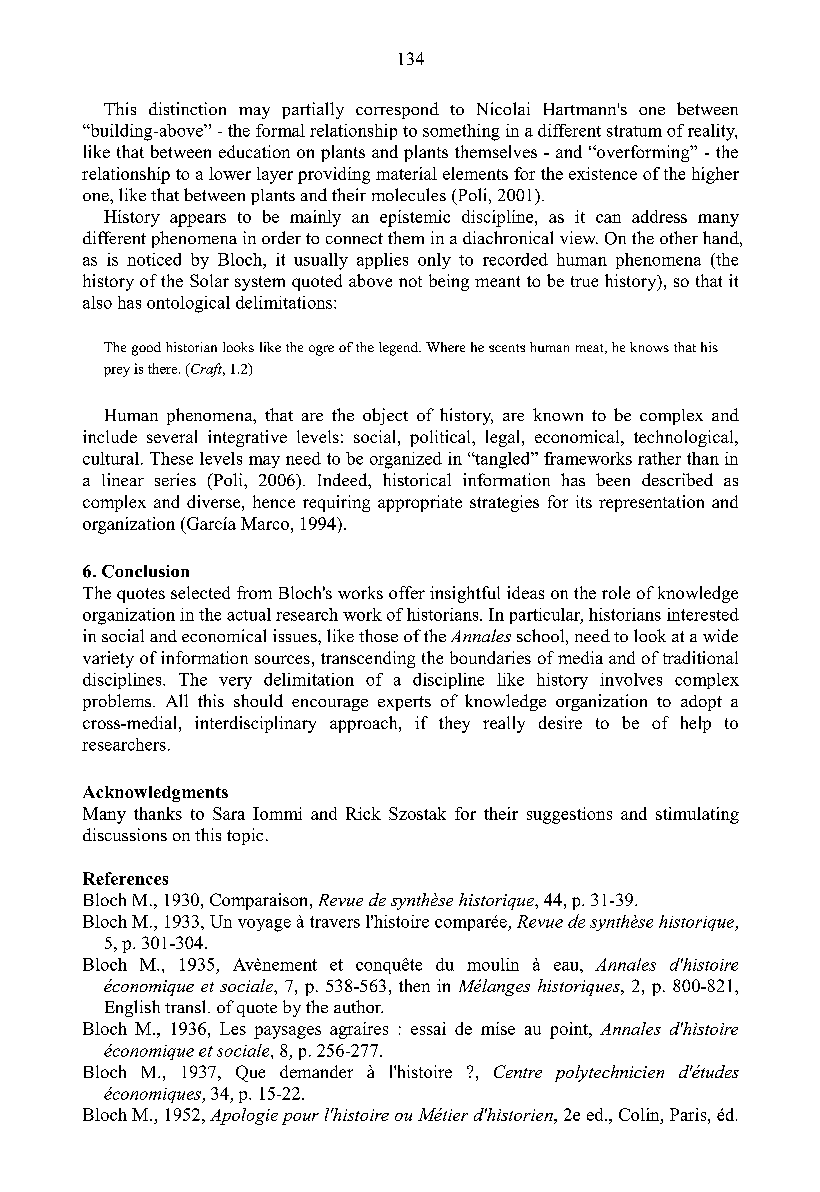 The width and height of the image is (820, 1192). I want to click on distinction, so click(187, 108).
